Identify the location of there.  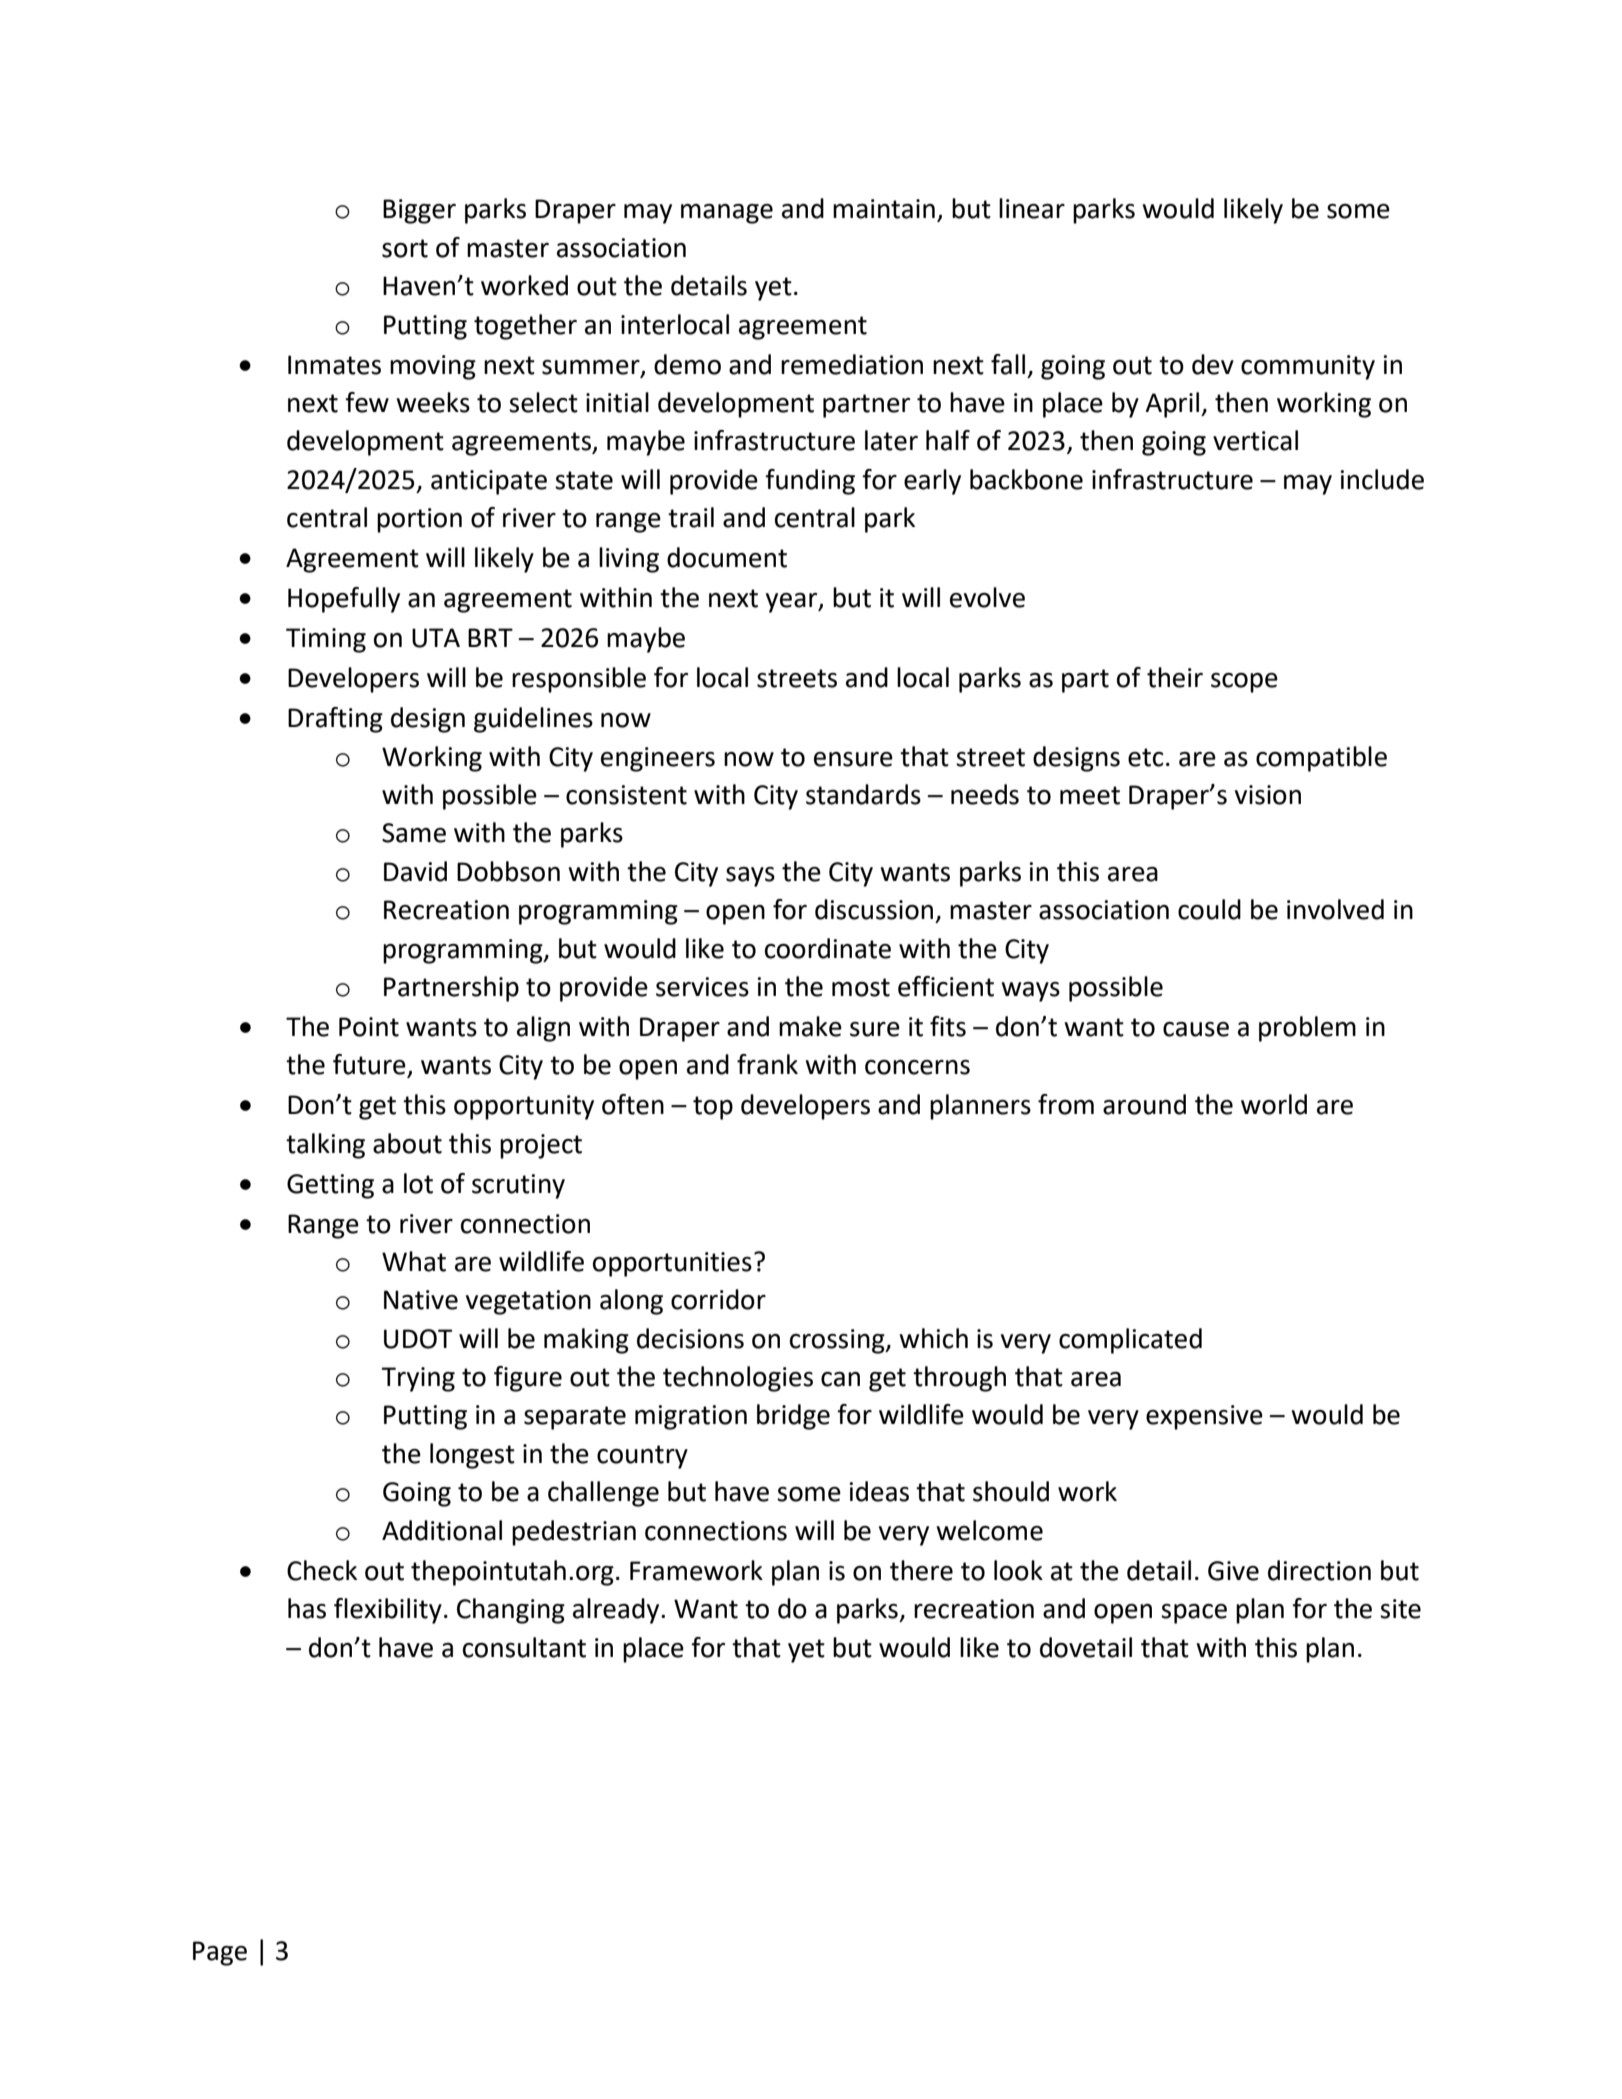
(921, 1570).
